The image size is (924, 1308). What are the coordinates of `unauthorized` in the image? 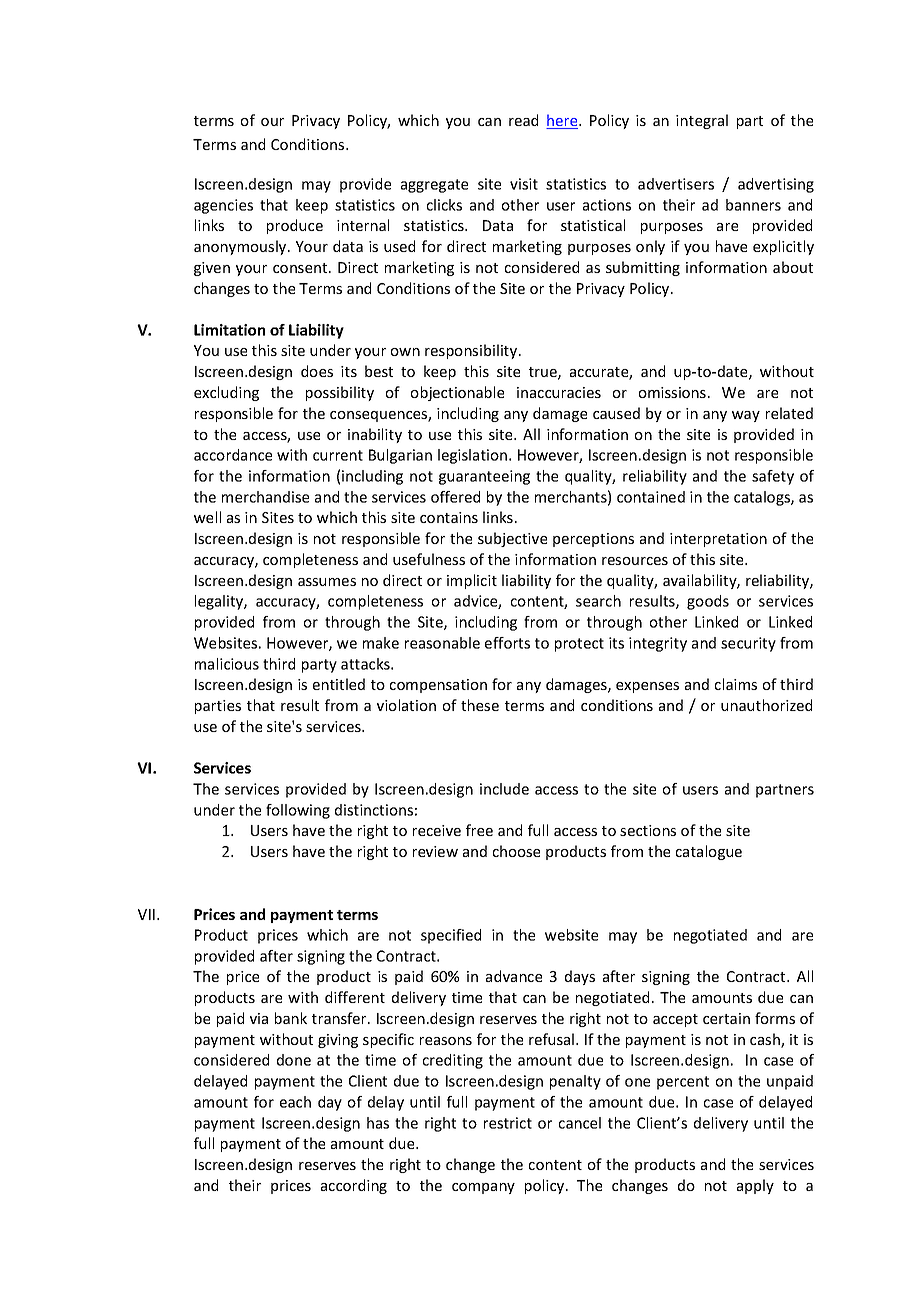 It's located at (766, 705).
